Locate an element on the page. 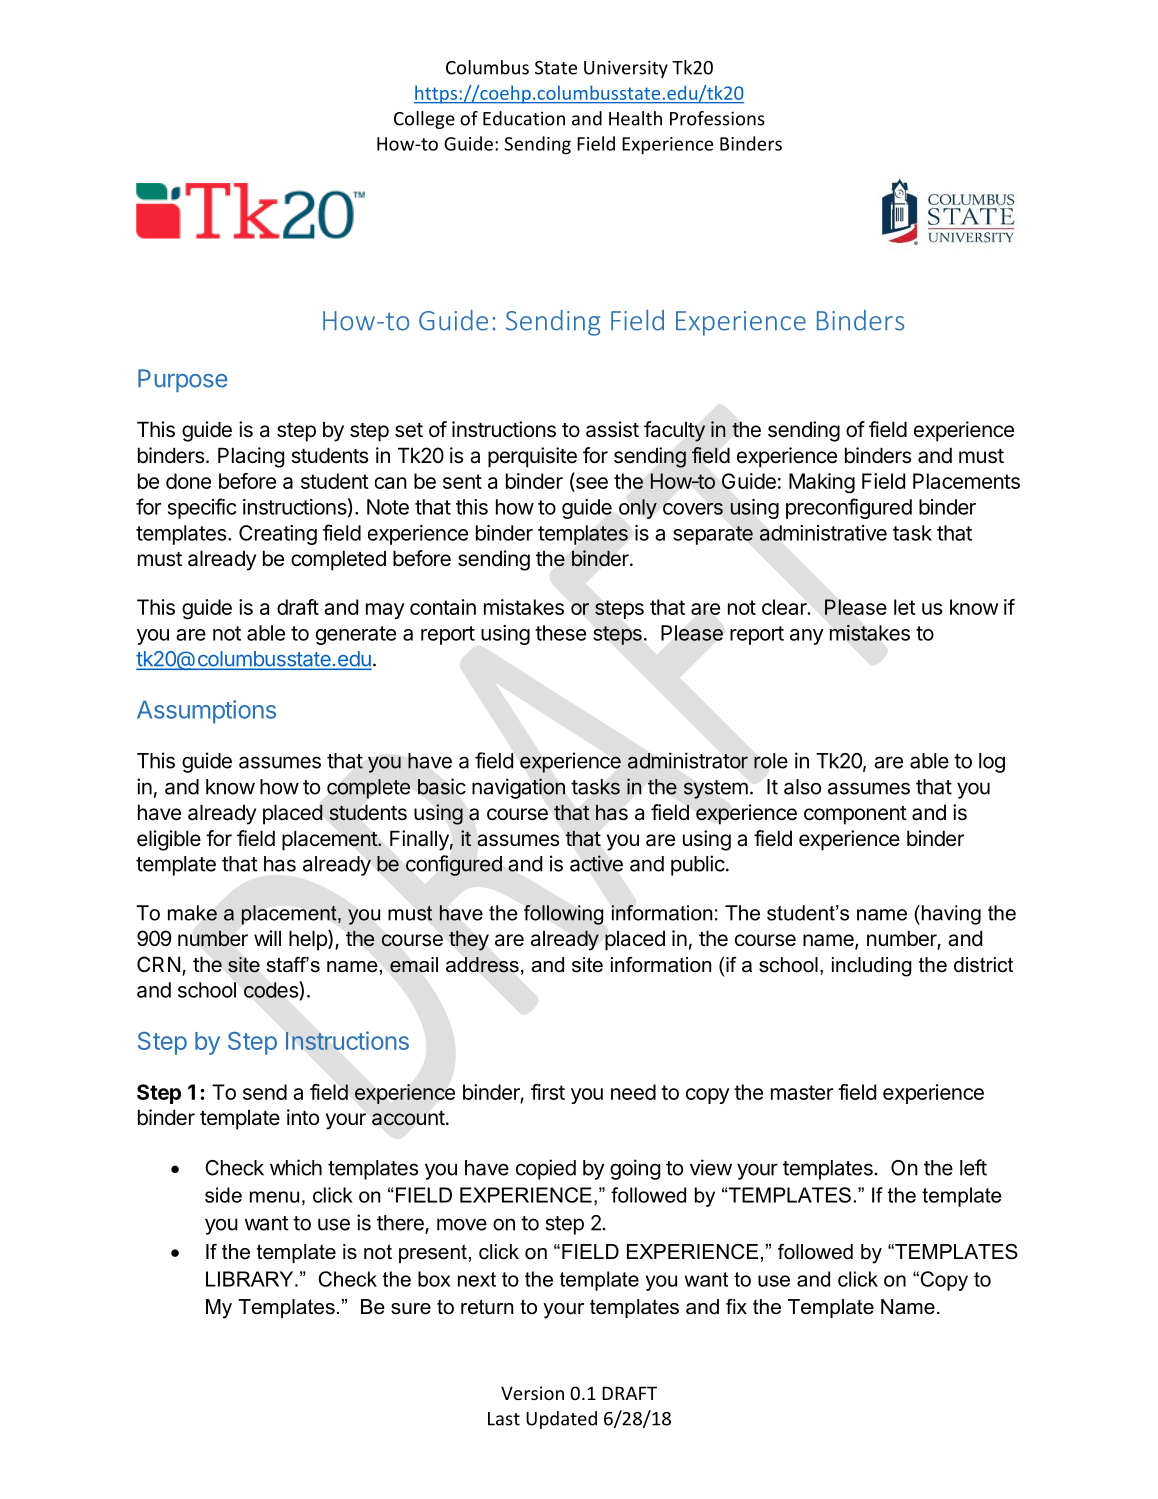 The height and width of the page is (1499, 1158). component is located at coordinates (855, 815).
